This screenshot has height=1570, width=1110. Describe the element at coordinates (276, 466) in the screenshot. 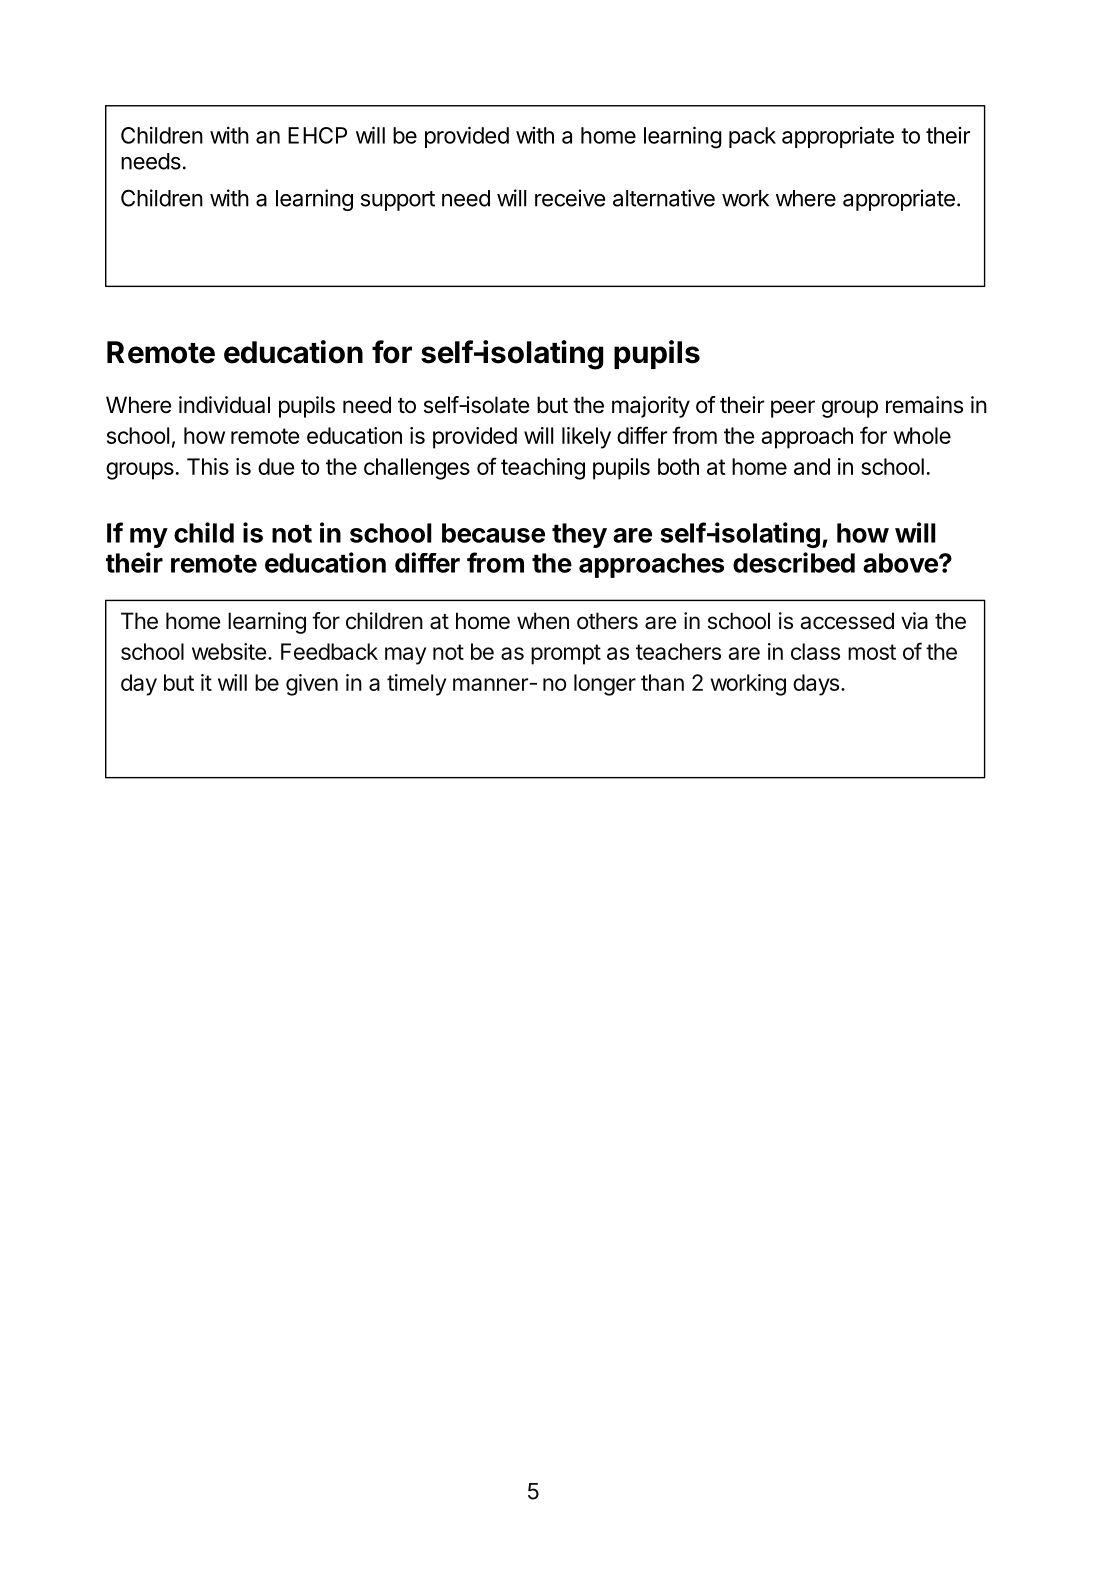

I see `due` at that location.
